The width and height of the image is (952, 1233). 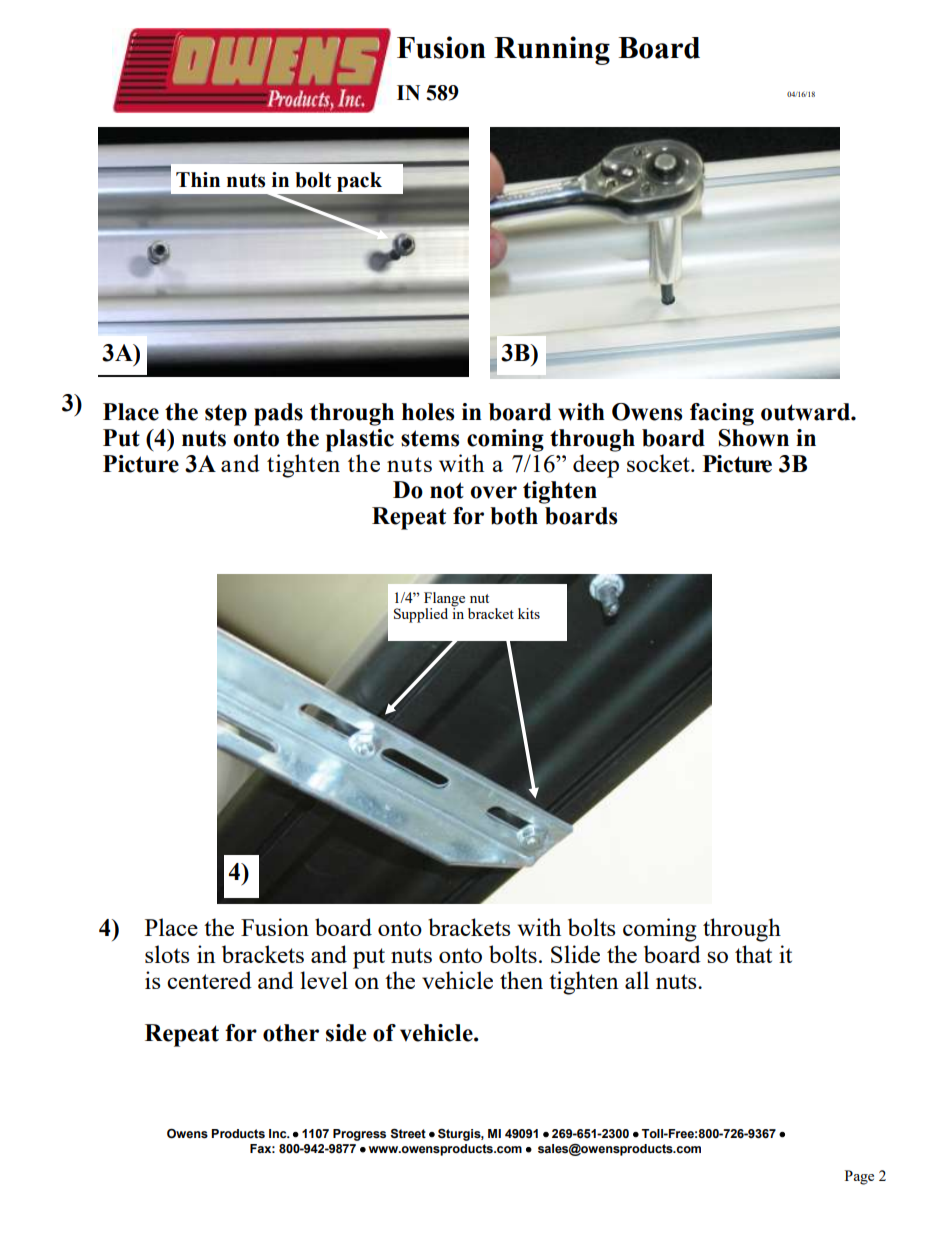 What do you see at coordinates (198, 179) in the image?
I see `Thin` at bounding box center [198, 179].
